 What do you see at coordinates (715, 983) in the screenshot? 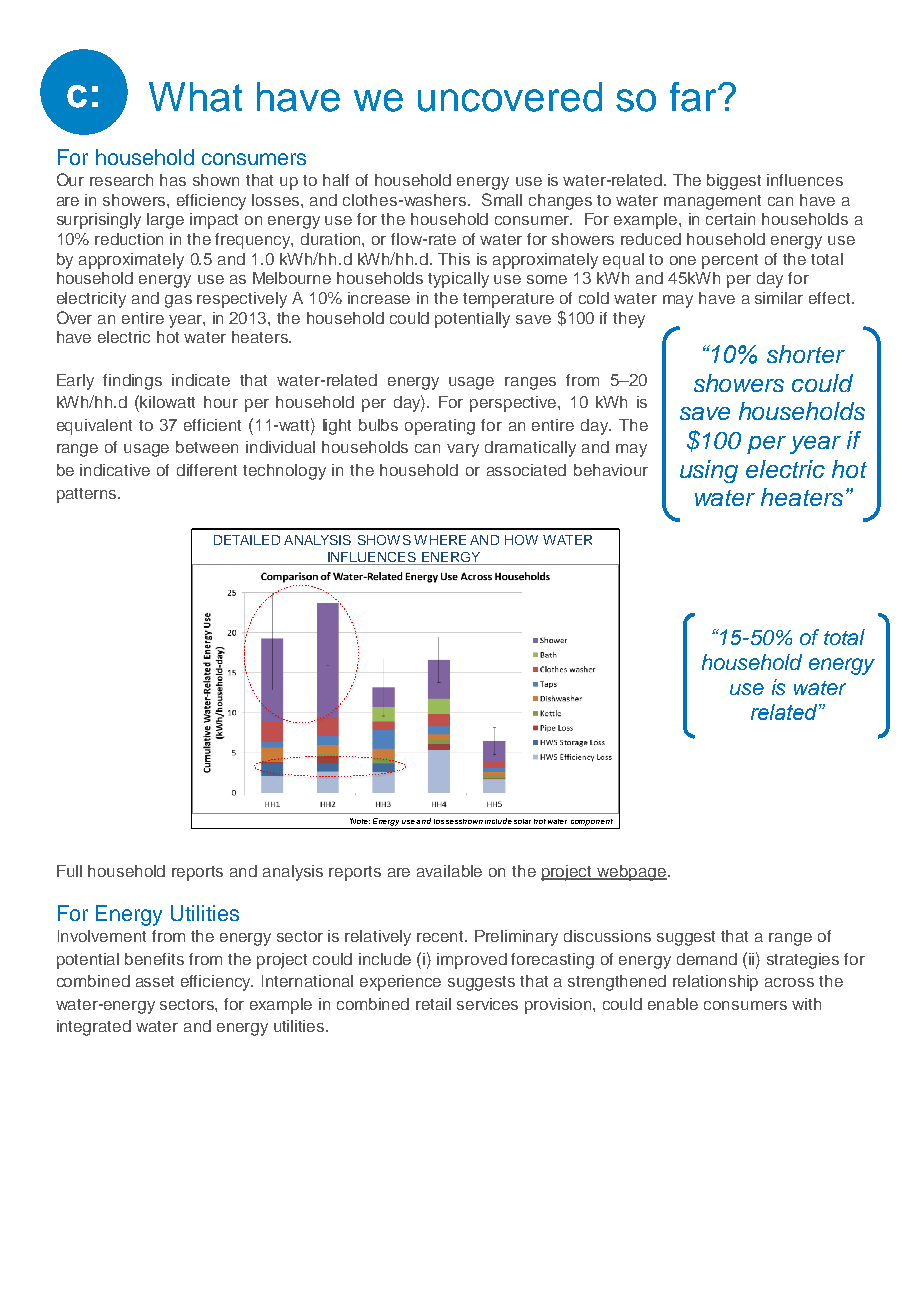
I see `relationship` at bounding box center [715, 983].
